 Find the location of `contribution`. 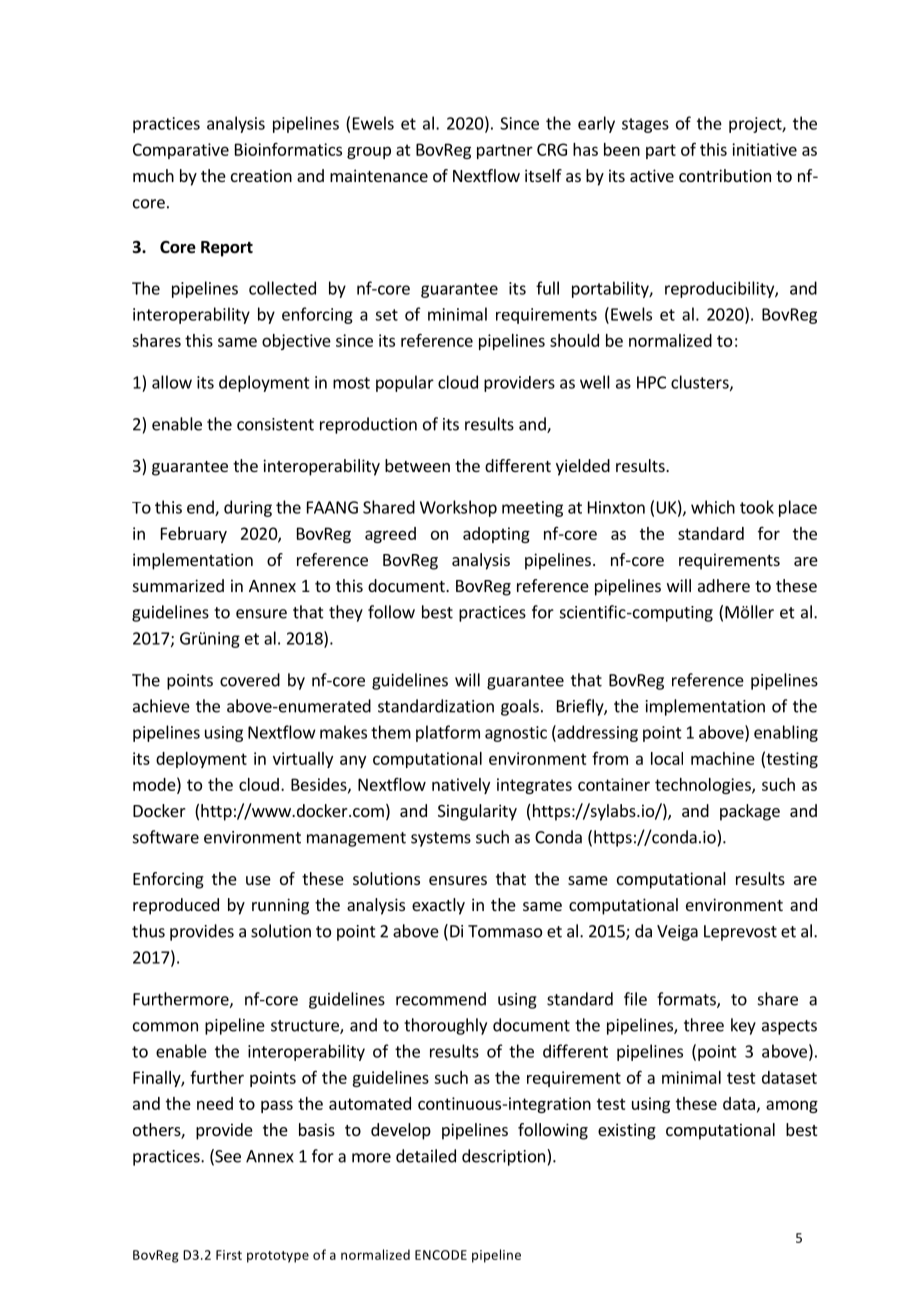

contribution is located at coordinates (725, 175).
